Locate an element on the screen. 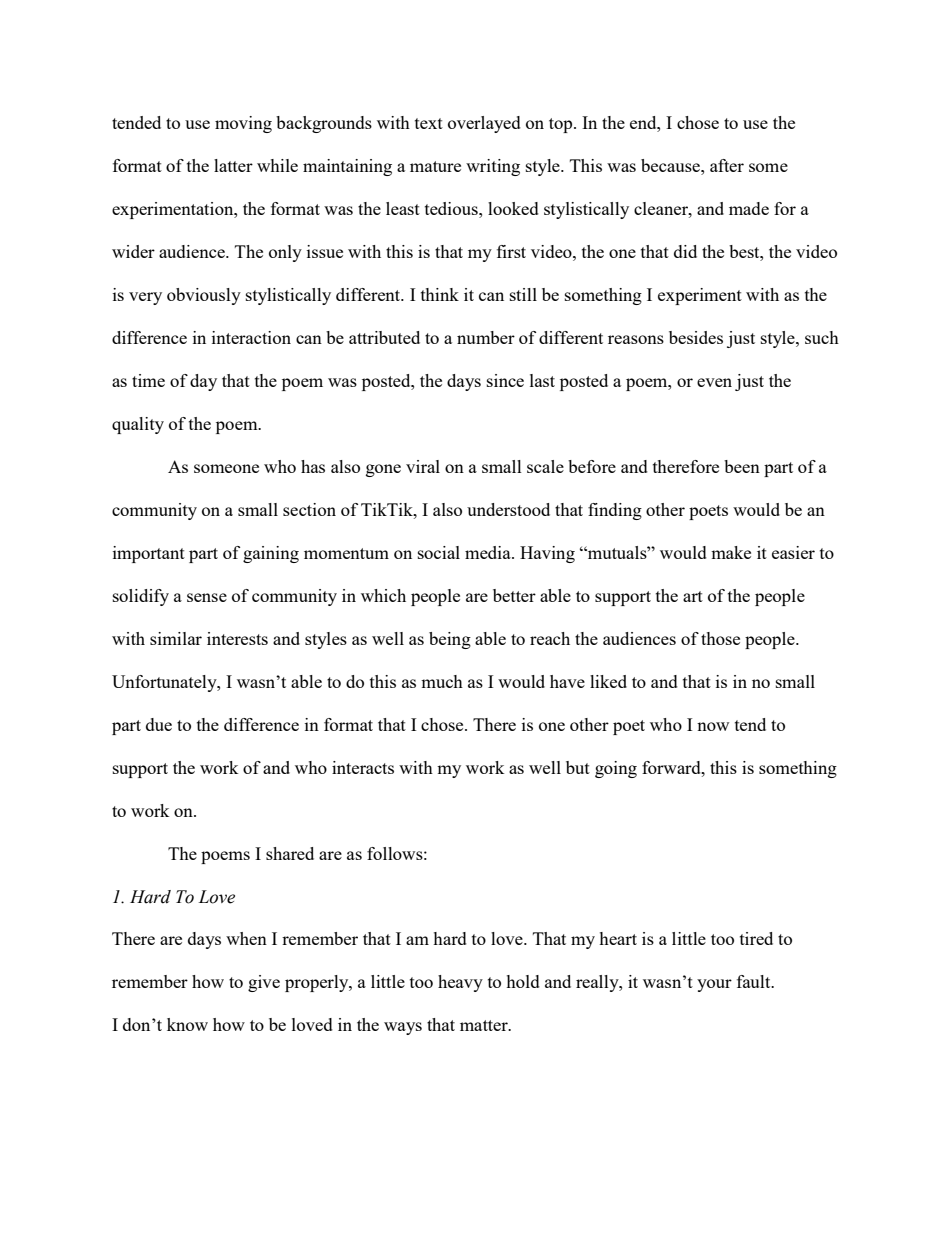 The height and width of the screenshot is (1233, 952). writing is located at coordinates (493, 167).
